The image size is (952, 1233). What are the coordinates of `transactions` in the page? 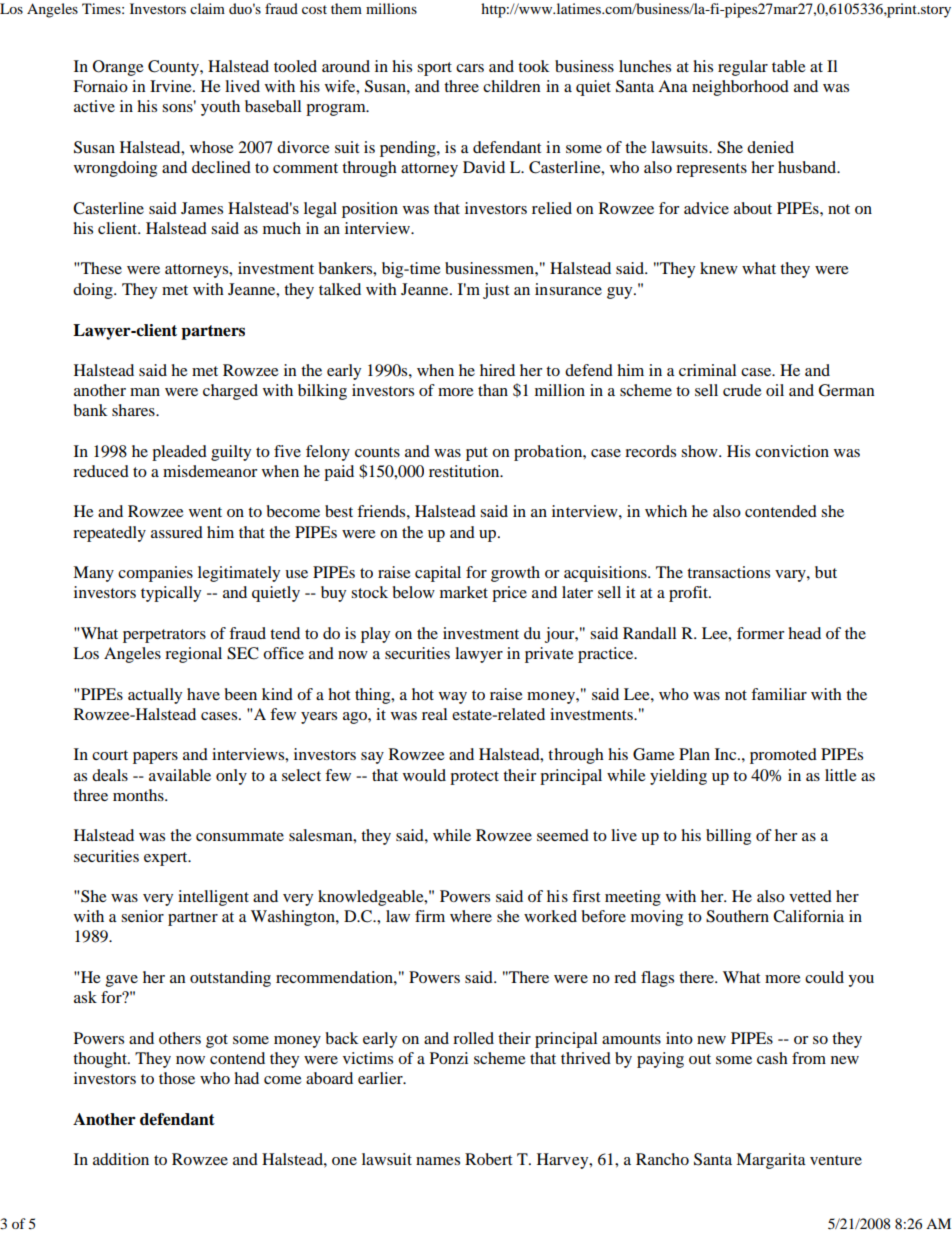 It's located at (728, 572).
